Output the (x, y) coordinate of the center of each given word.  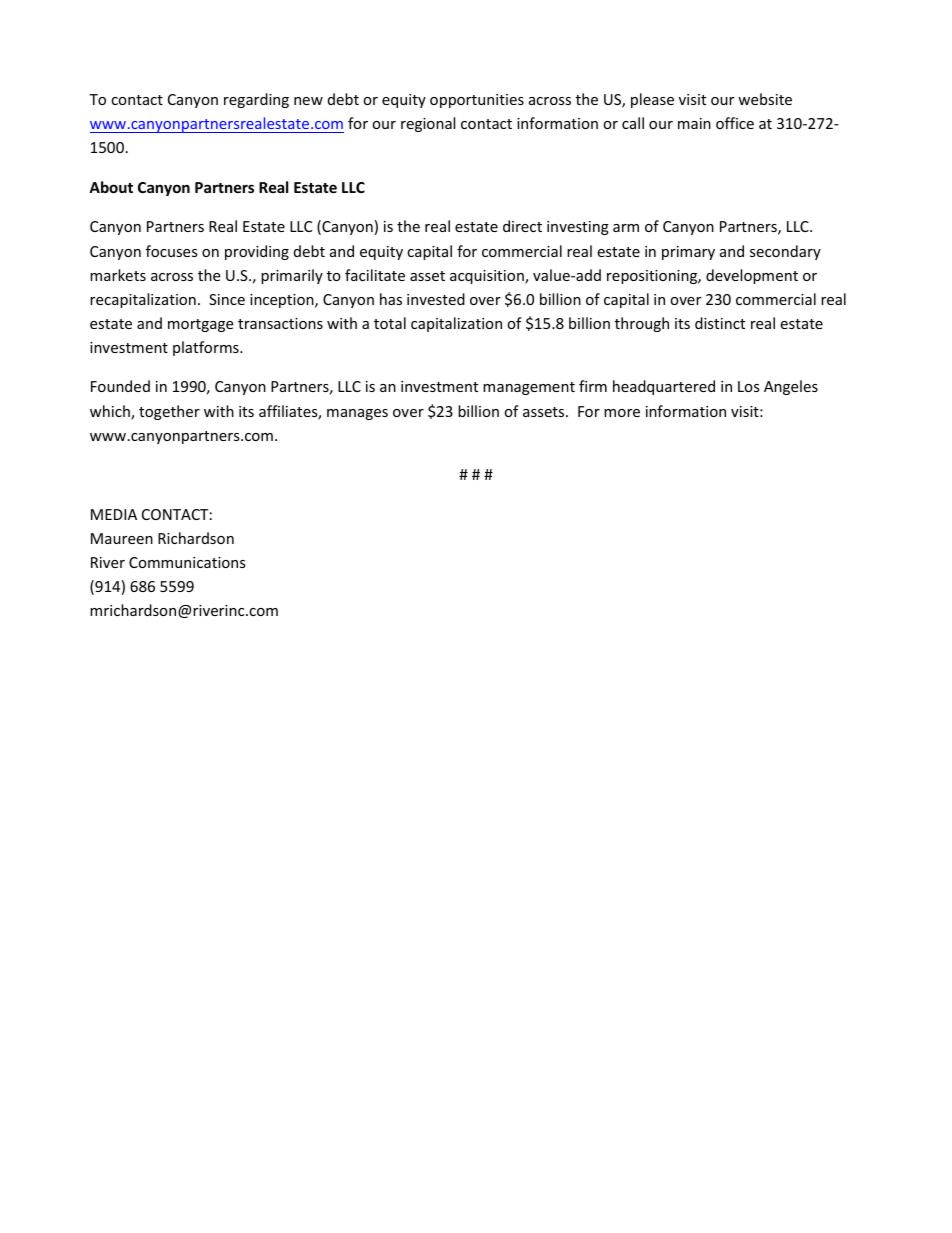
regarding (256, 100)
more (622, 413)
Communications (187, 562)
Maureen (122, 538)
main (694, 123)
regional (428, 124)
